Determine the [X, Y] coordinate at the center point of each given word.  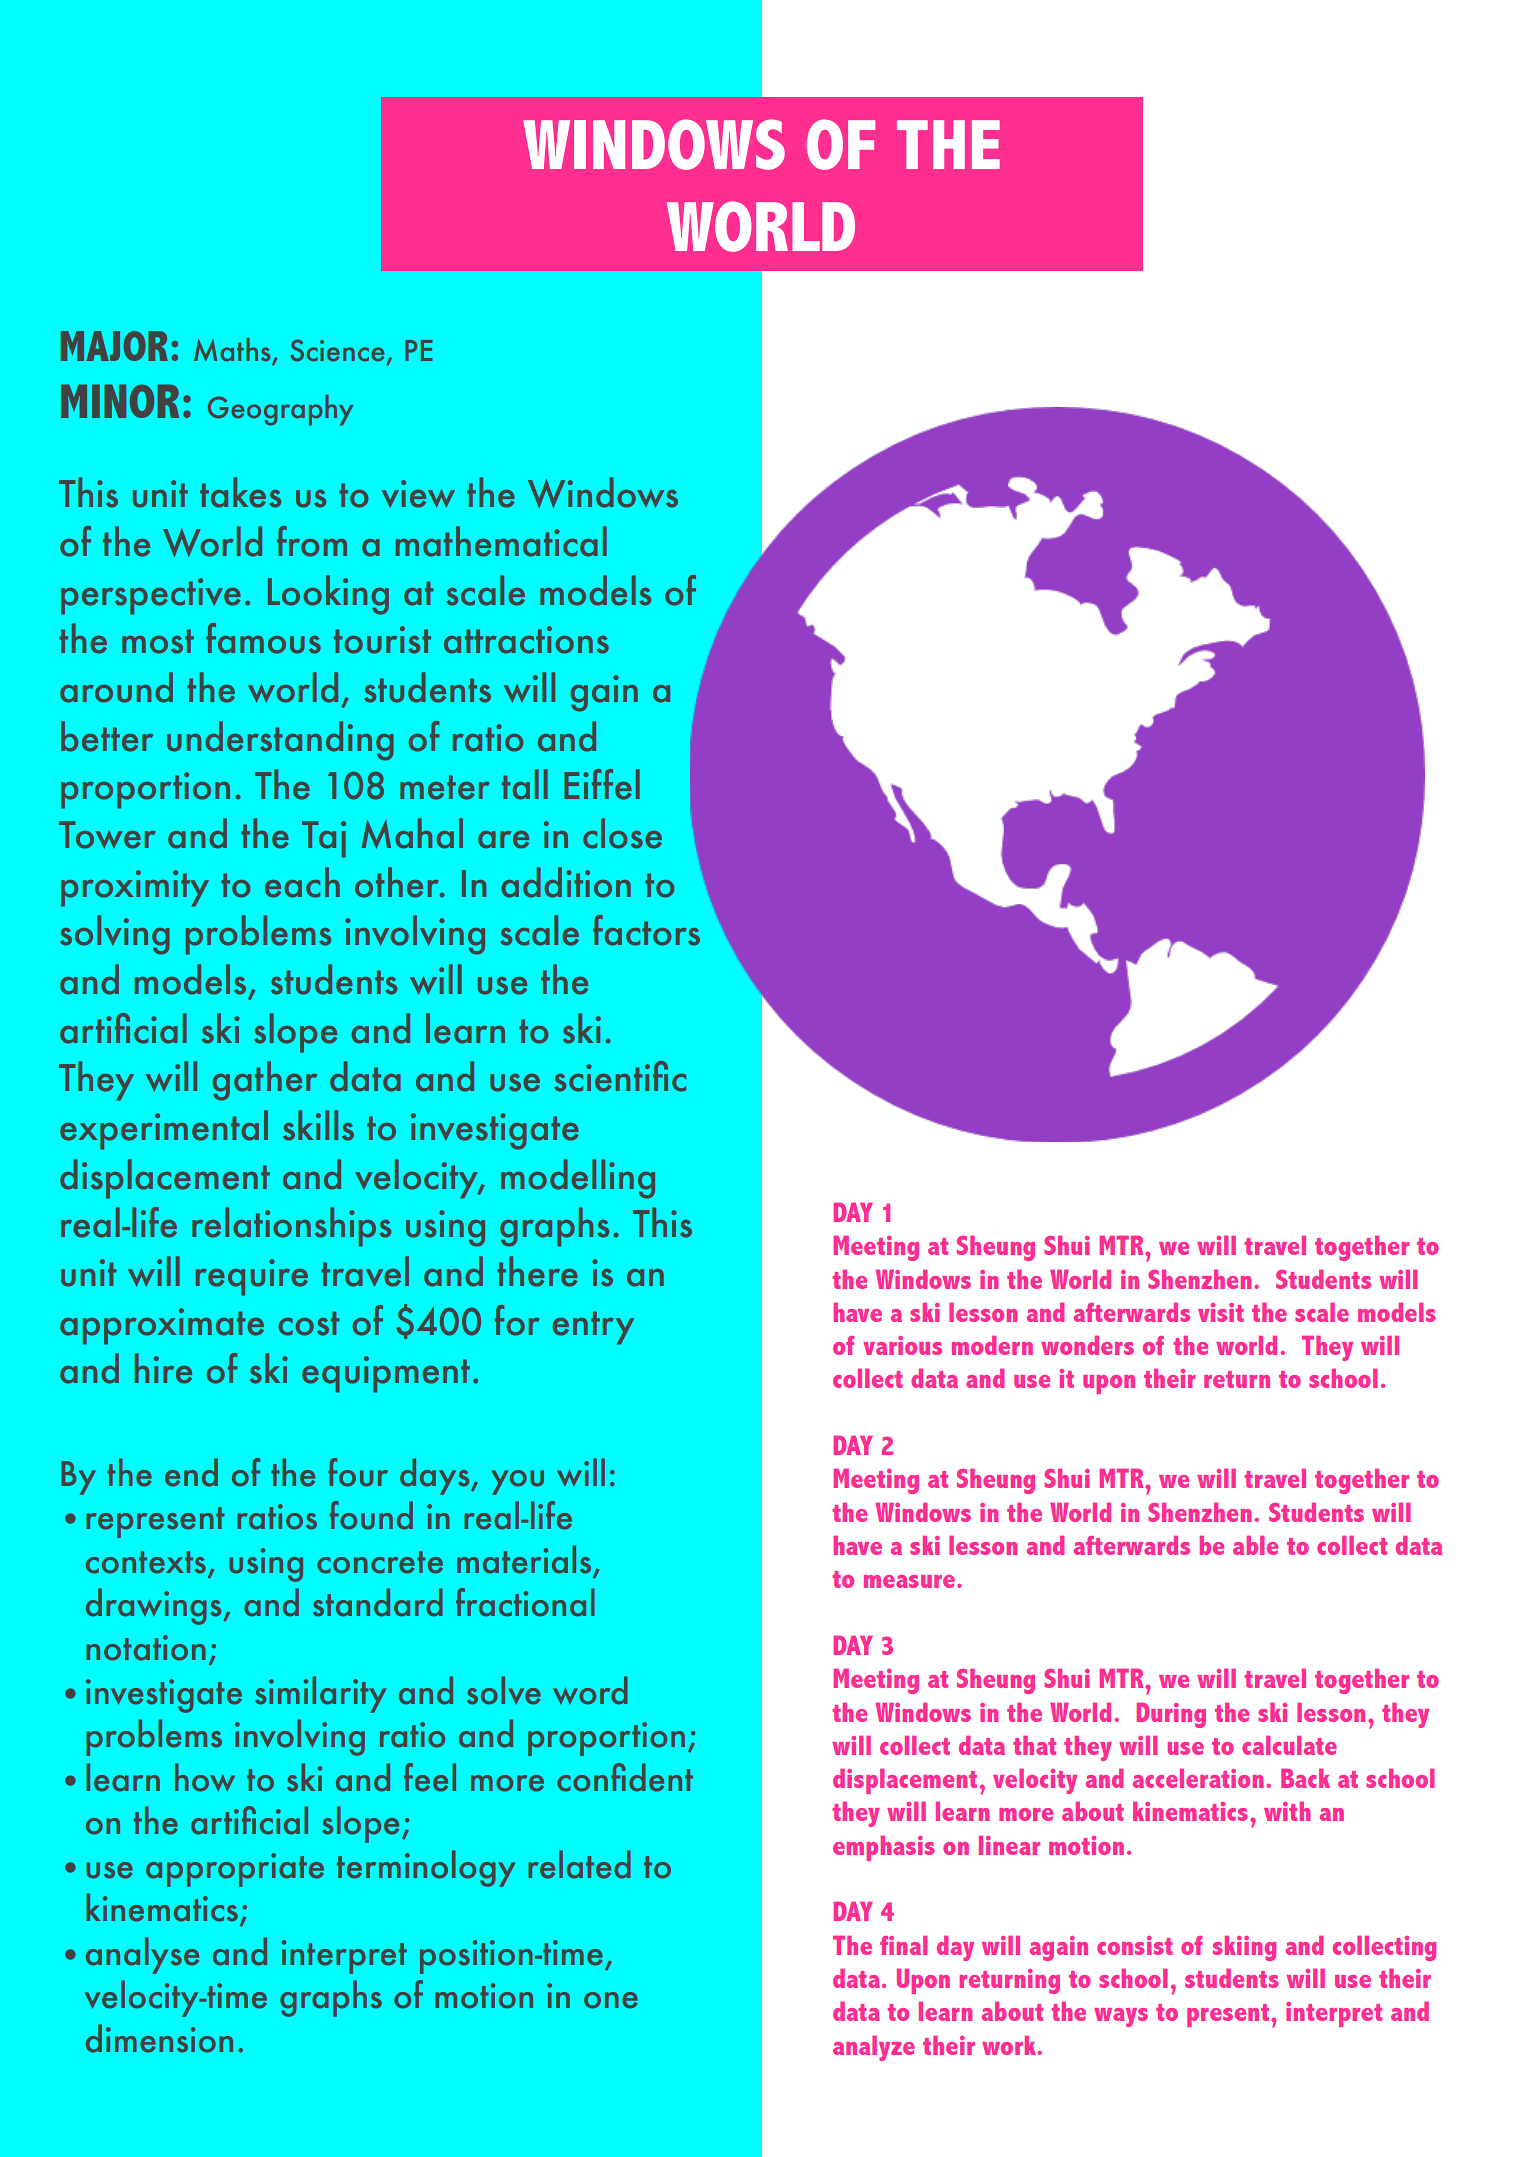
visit [1221, 1312]
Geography [280, 410]
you [517, 1482]
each [302, 882]
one [611, 2000]
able [1255, 1545]
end [191, 1472]
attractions [526, 640]
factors [646, 930]
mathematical [501, 541]
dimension [159, 2038]
